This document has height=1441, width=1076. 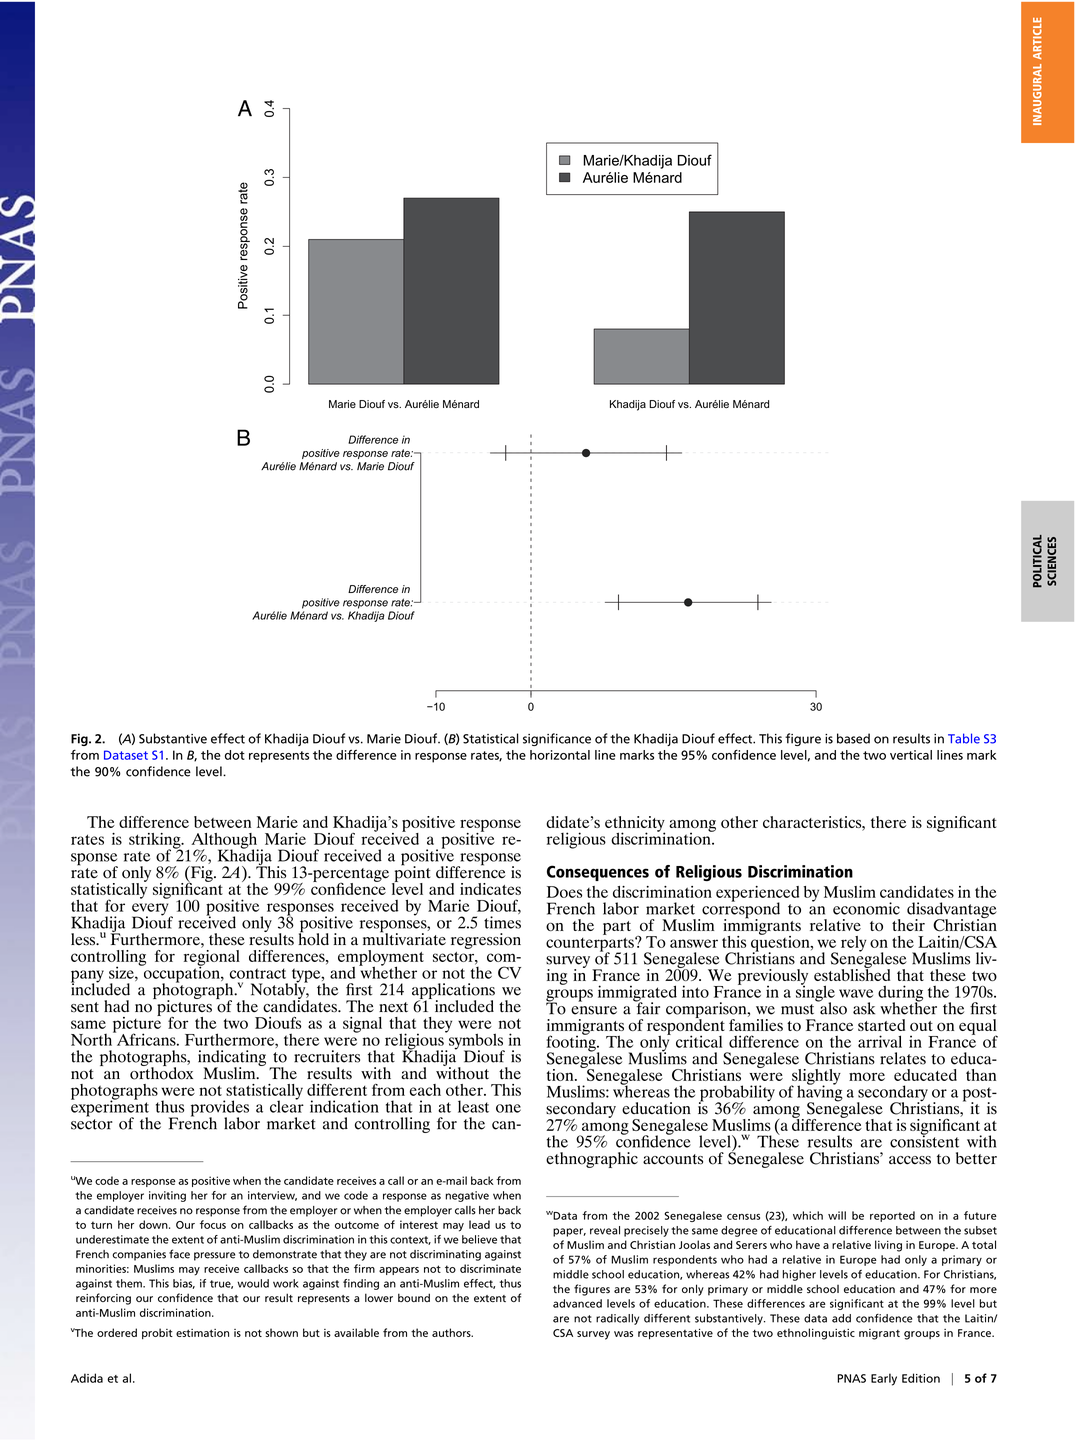 What do you see at coordinates (476, 1041) in the document?
I see `symbols` at bounding box center [476, 1041].
